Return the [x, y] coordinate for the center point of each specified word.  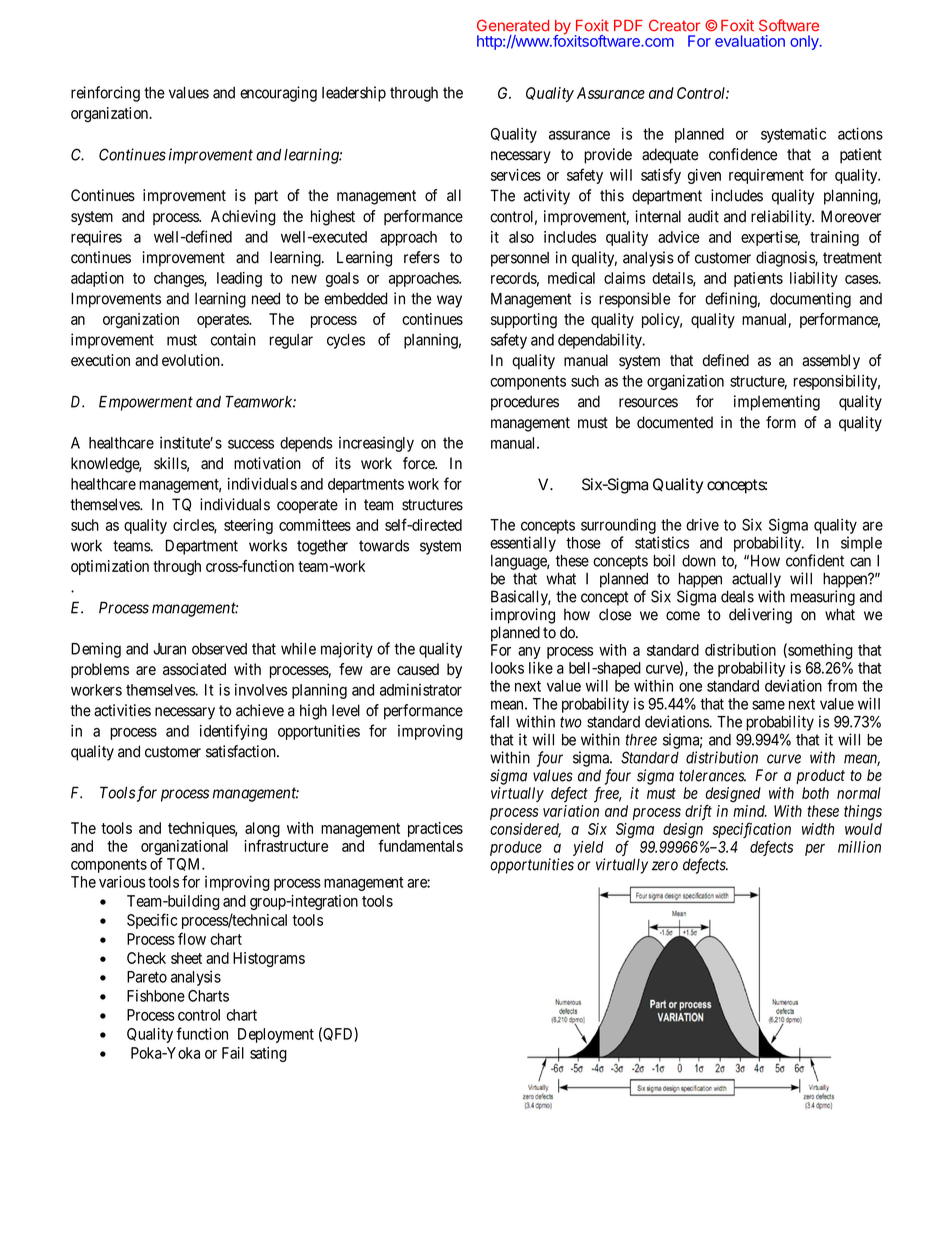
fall [499, 721]
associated [194, 669]
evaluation [750, 41]
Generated [513, 25]
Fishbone [156, 996]
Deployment [276, 1035]
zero [665, 866]
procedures [525, 403]
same [768, 705]
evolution [192, 360]
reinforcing [105, 94]
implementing [777, 403]
